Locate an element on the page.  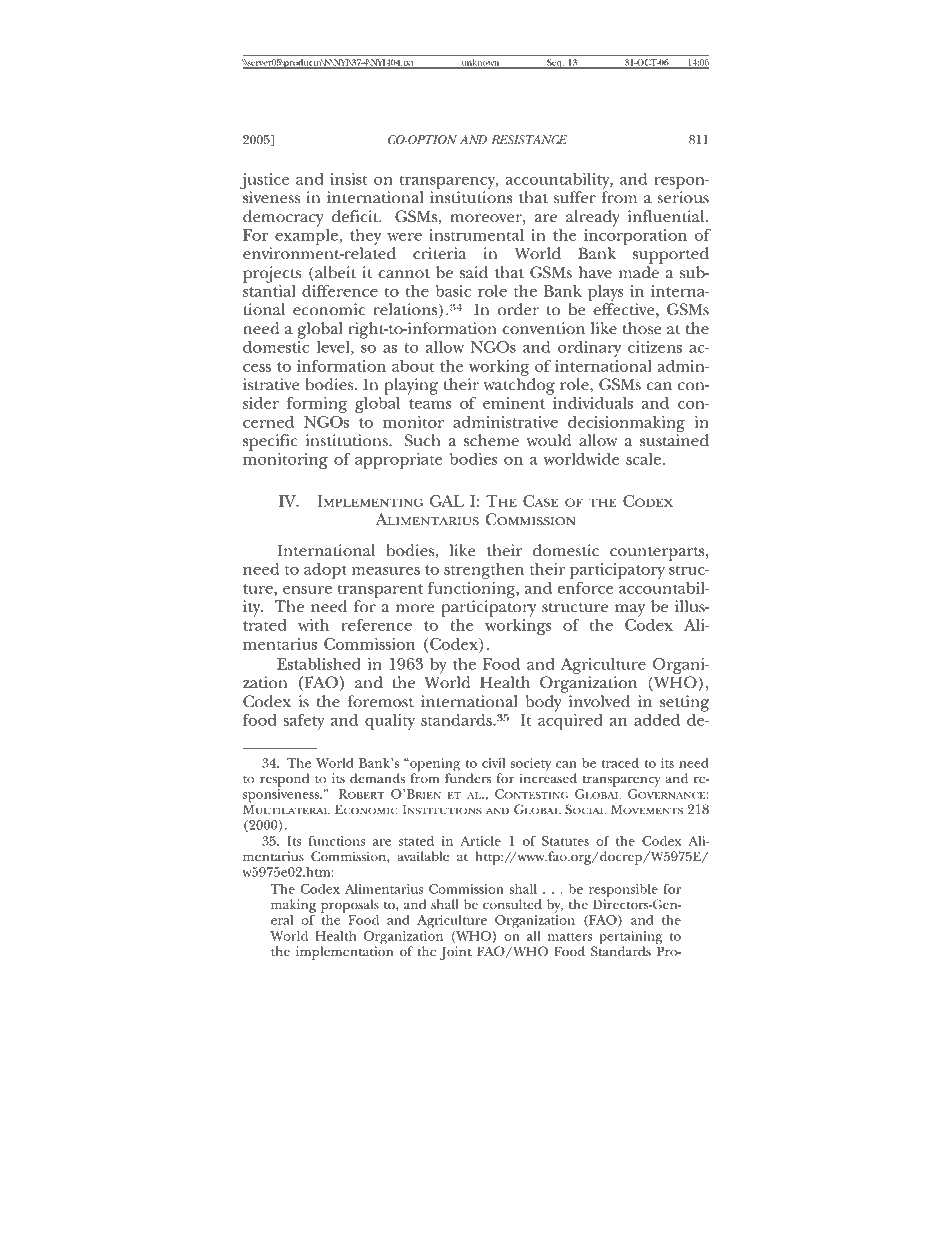
involved is located at coordinates (599, 701).
